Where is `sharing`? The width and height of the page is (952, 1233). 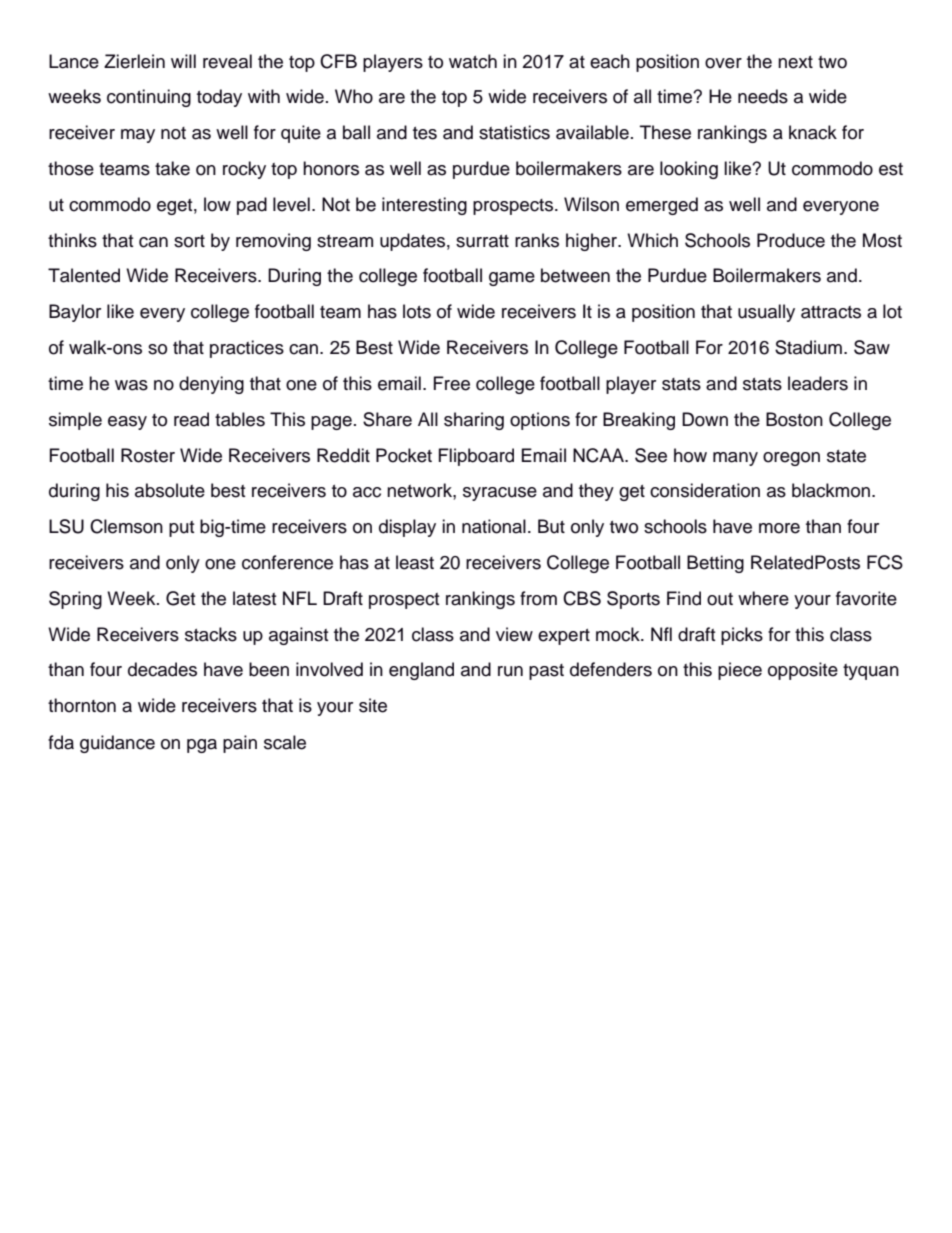
sharing is located at coordinates (474, 421).
